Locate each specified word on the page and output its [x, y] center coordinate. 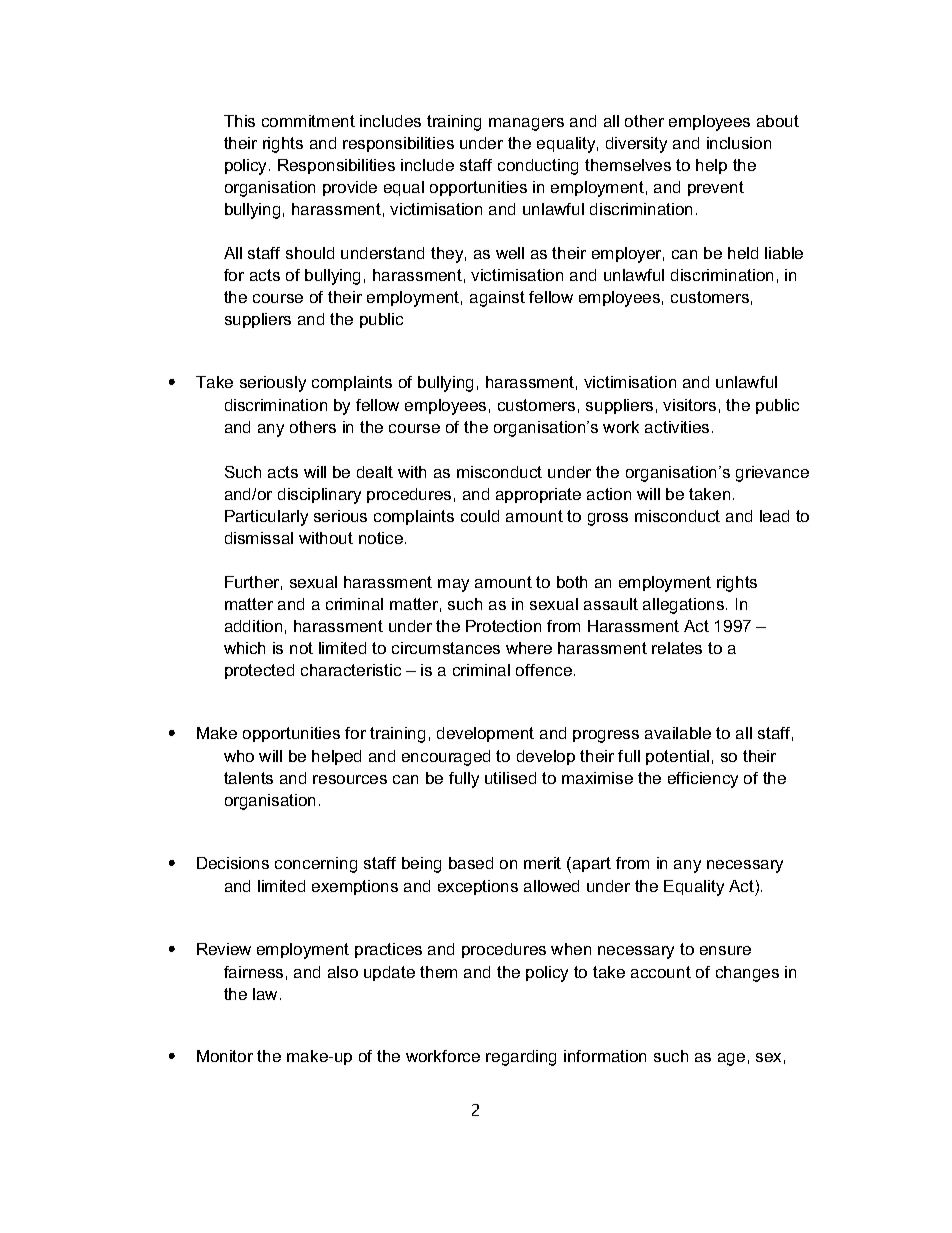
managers [526, 124]
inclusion [739, 143]
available [678, 733]
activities [677, 427]
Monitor [225, 1056]
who [239, 756]
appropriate [538, 495]
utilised [510, 778]
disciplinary [319, 496]
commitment [308, 121]
